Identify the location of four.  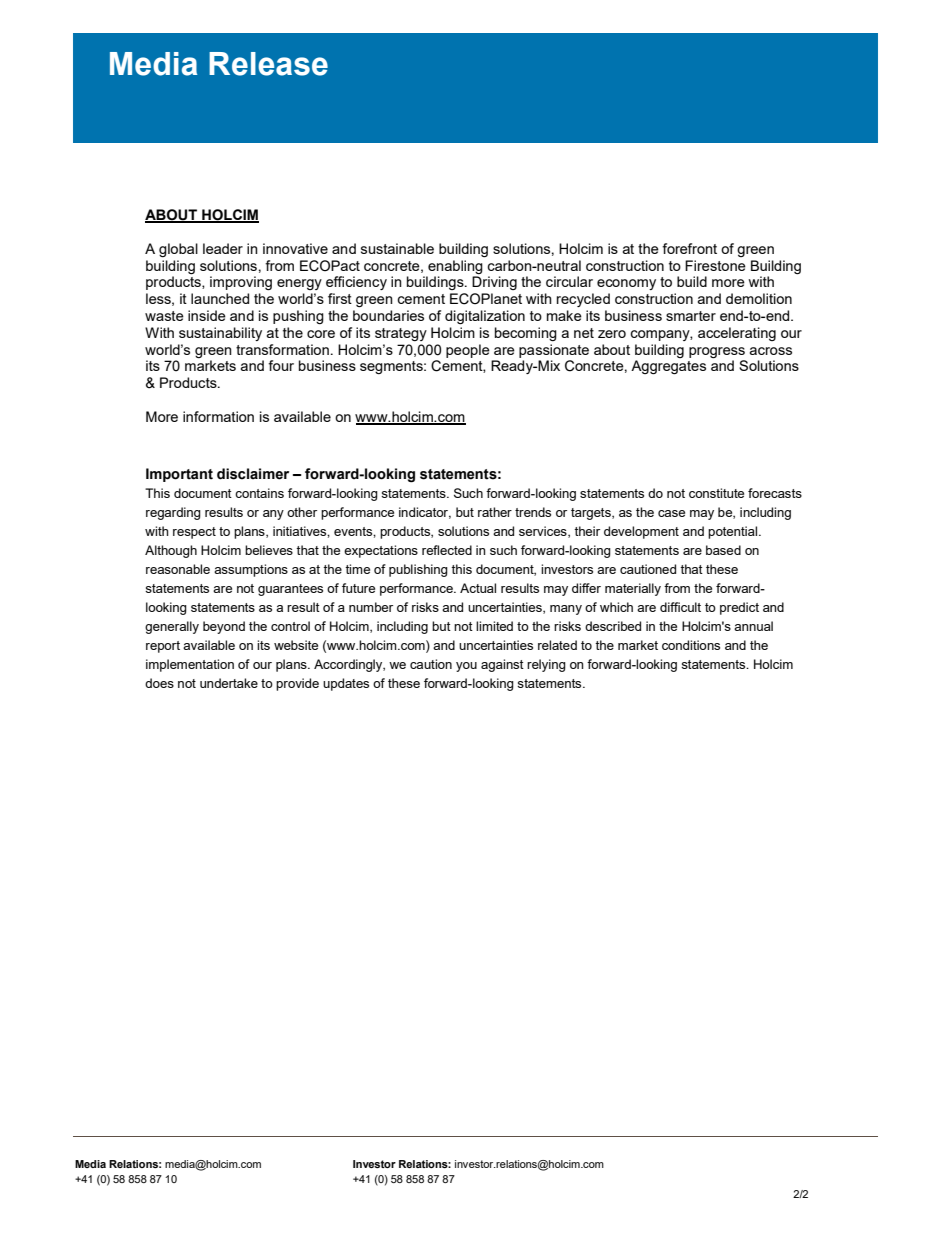
(281, 365).
